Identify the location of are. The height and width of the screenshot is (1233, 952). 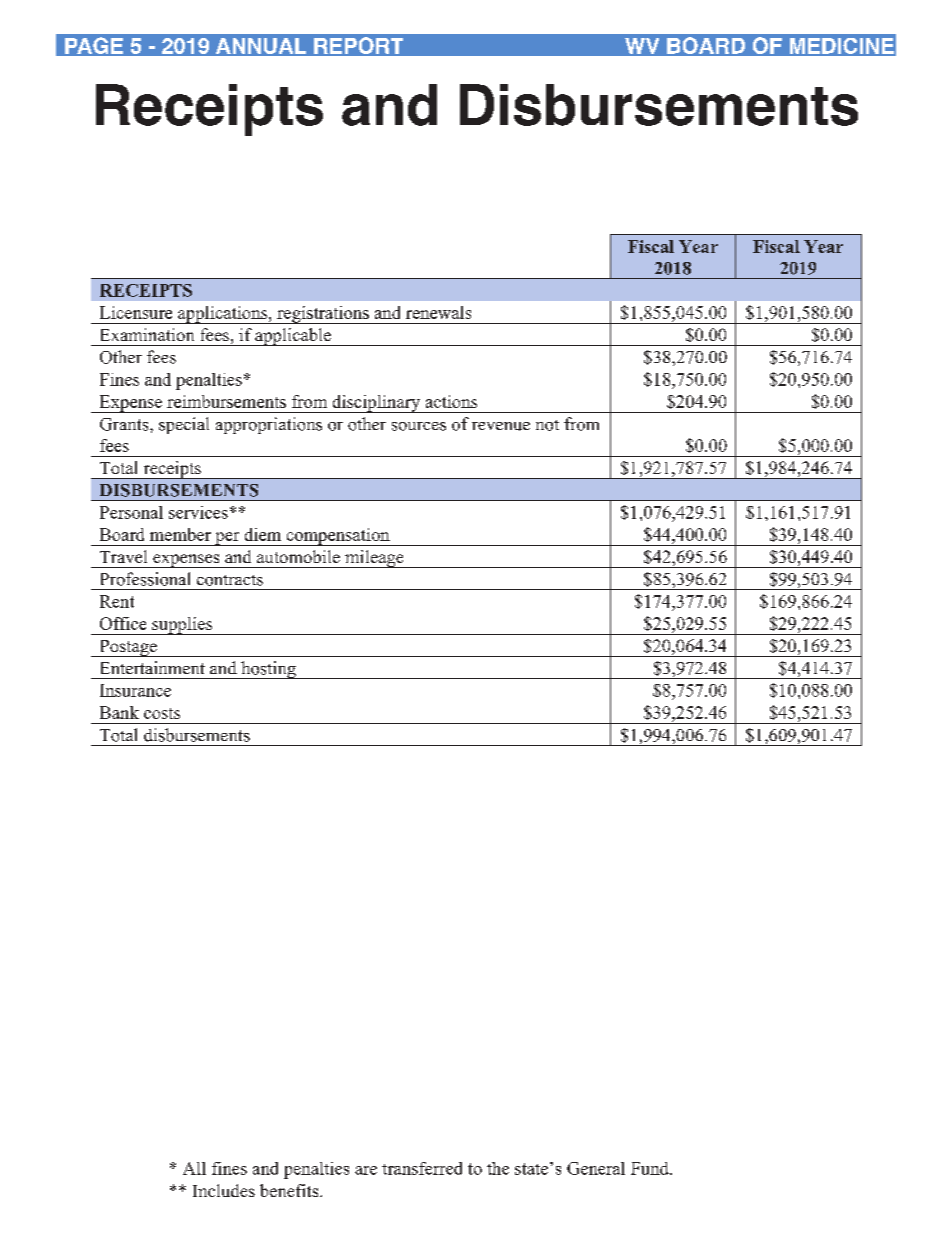
(366, 1170).
